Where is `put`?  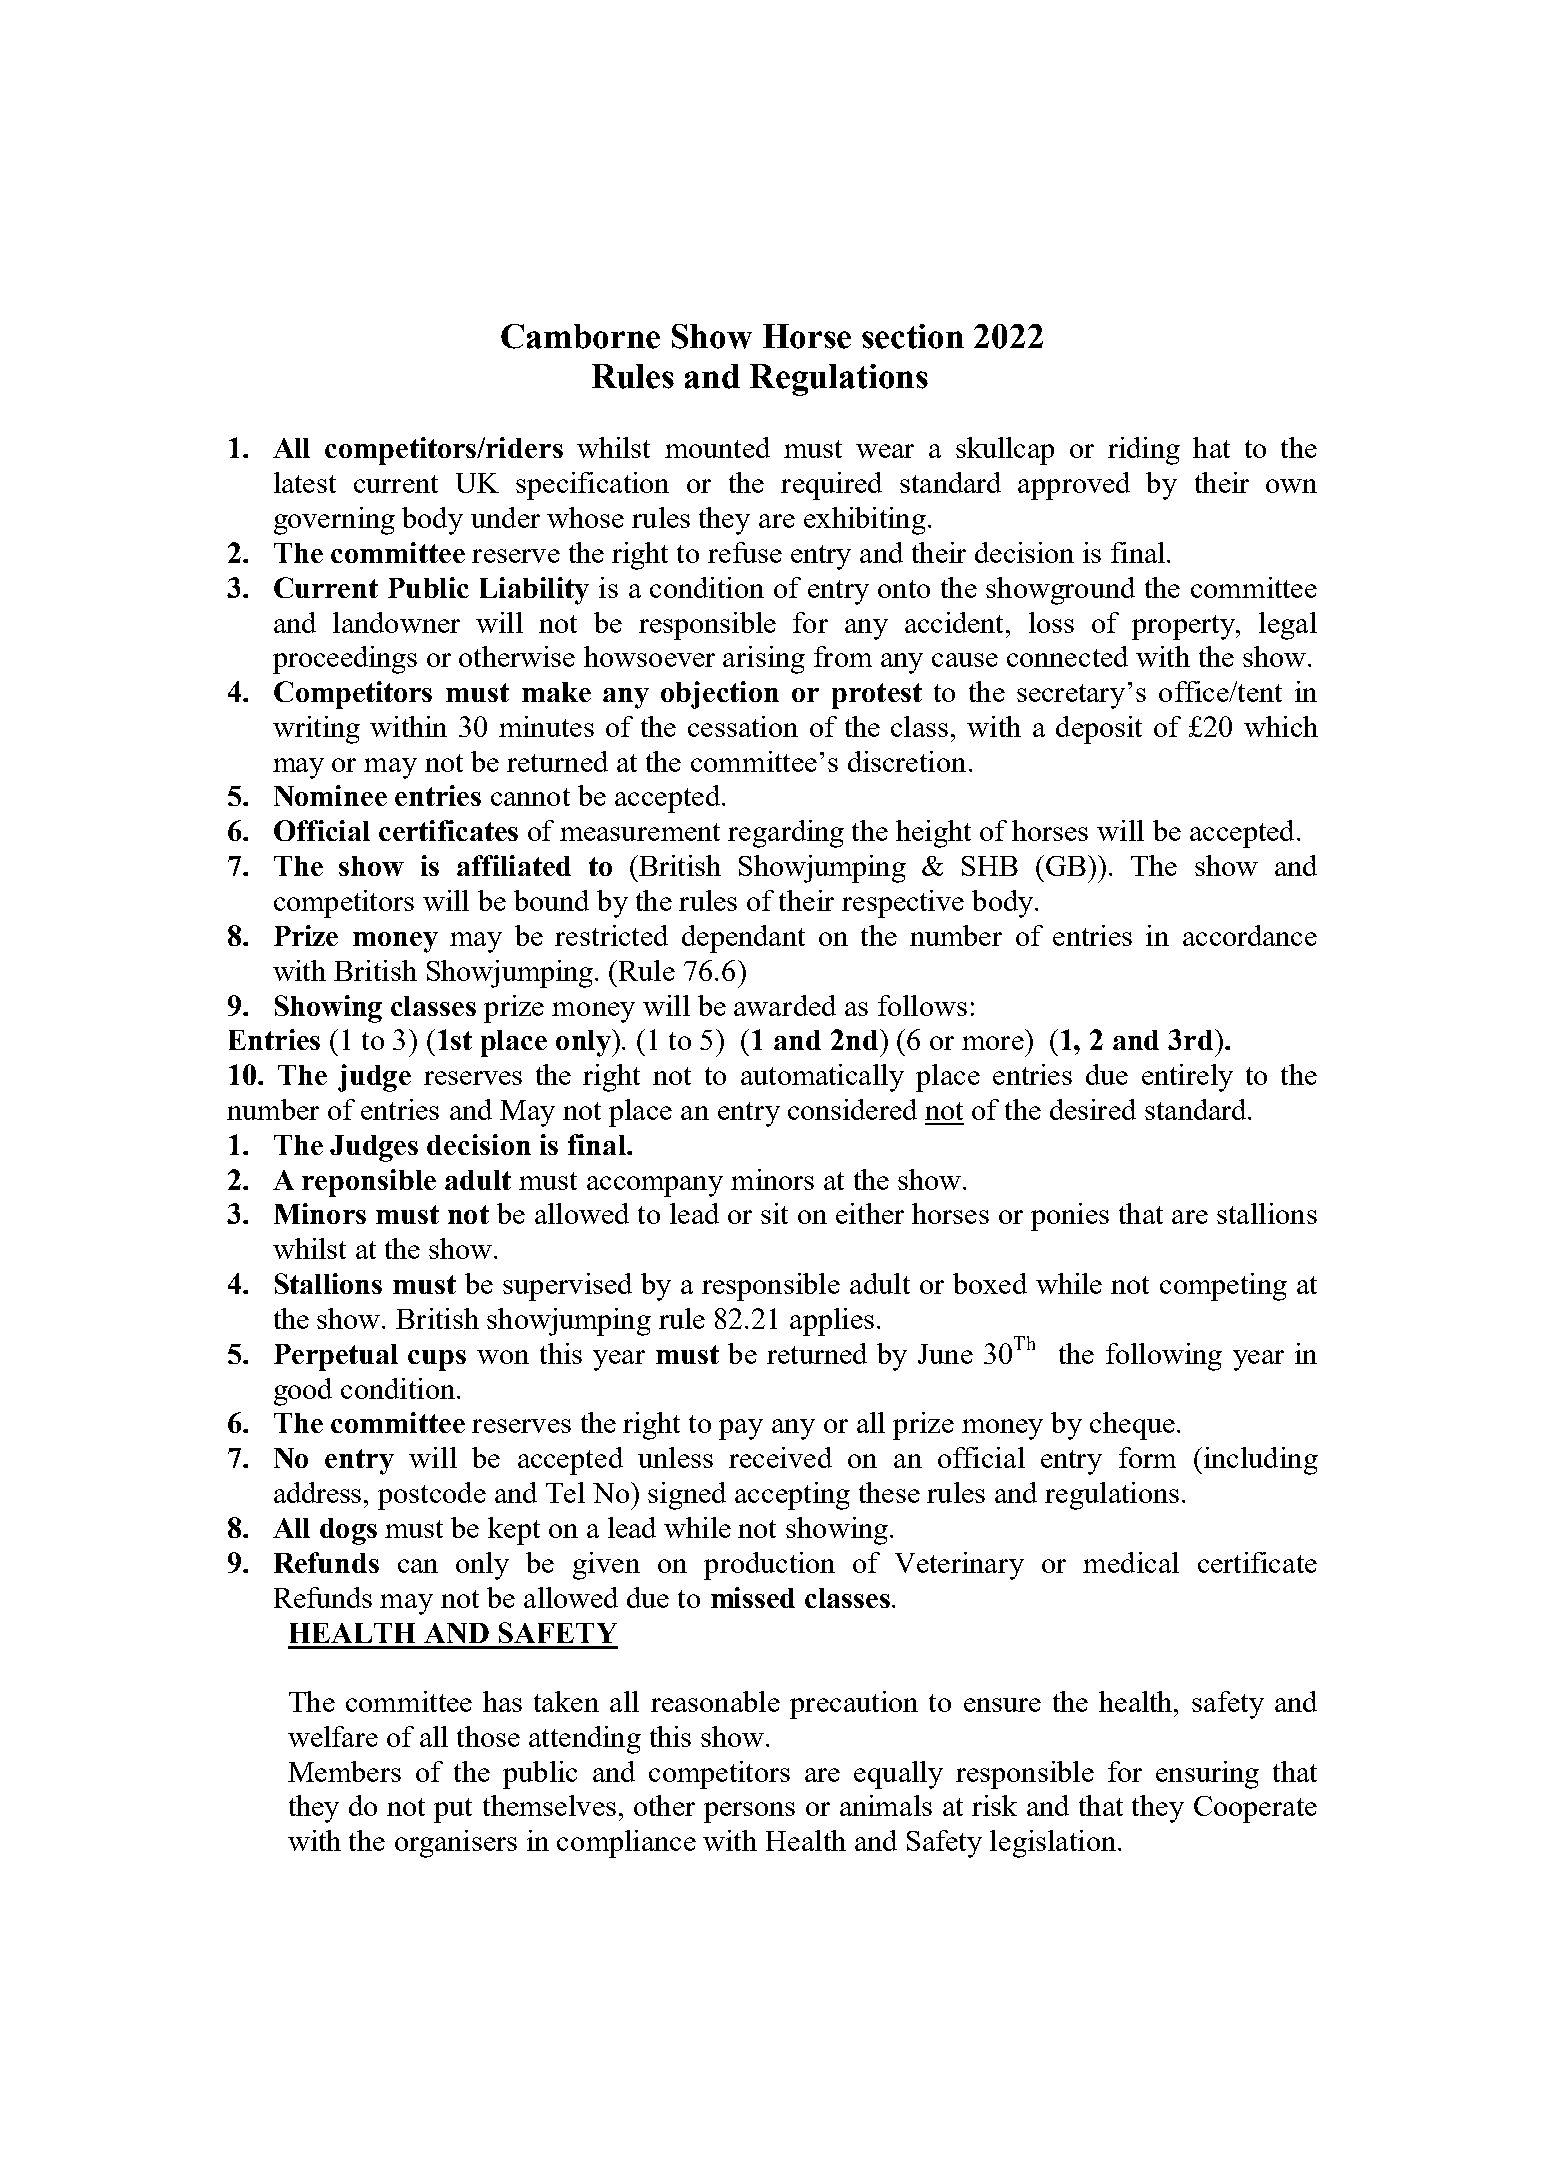 put is located at coordinates (453, 1810).
